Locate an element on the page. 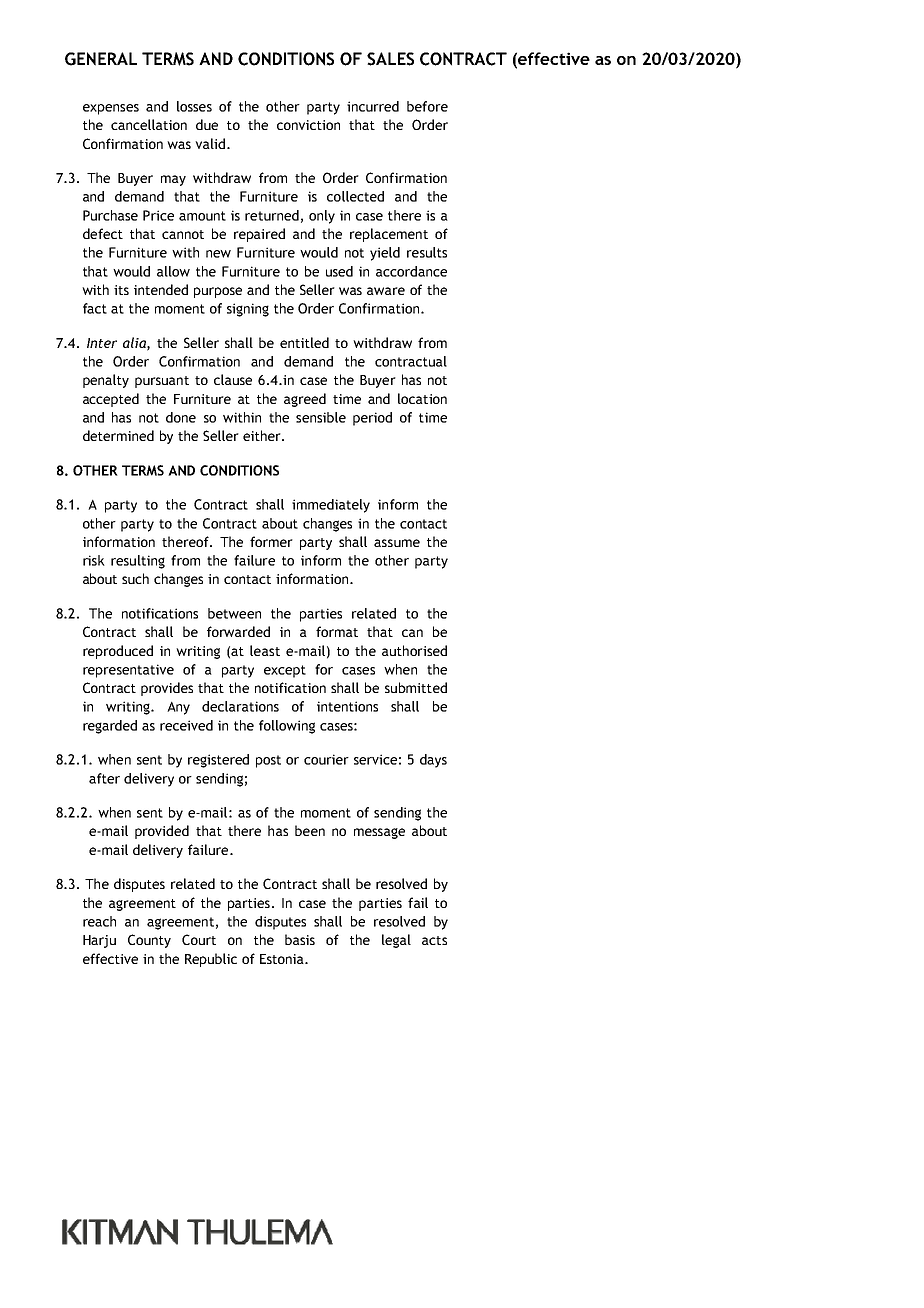 The height and width of the page is (1308, 924). SALES is located at coordinates (390, 59).
